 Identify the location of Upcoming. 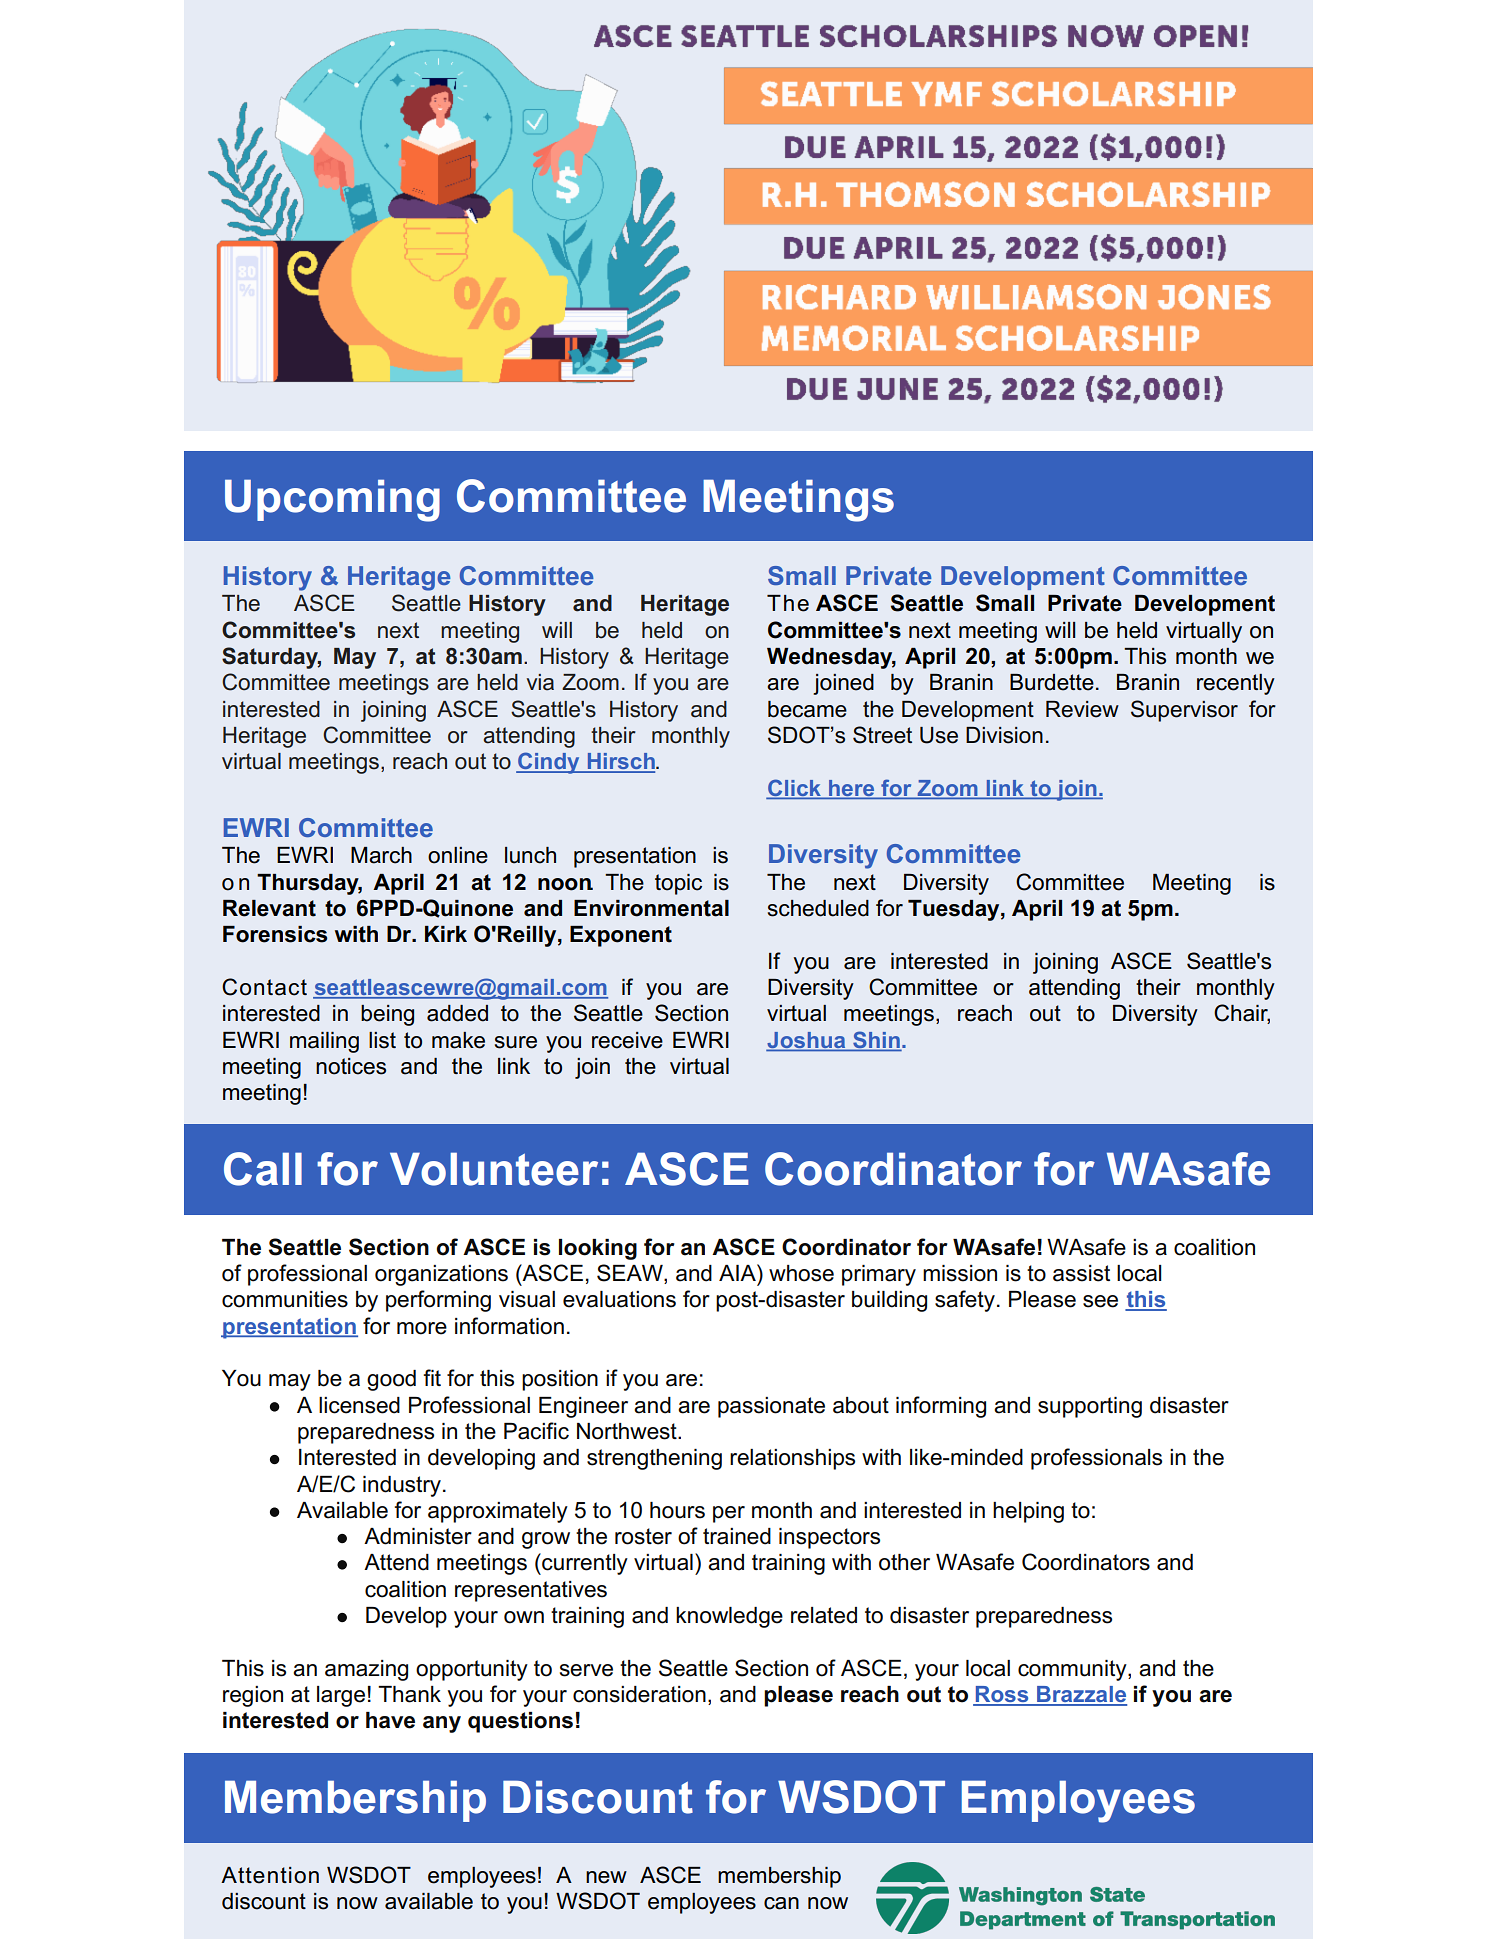
(332, 500).
